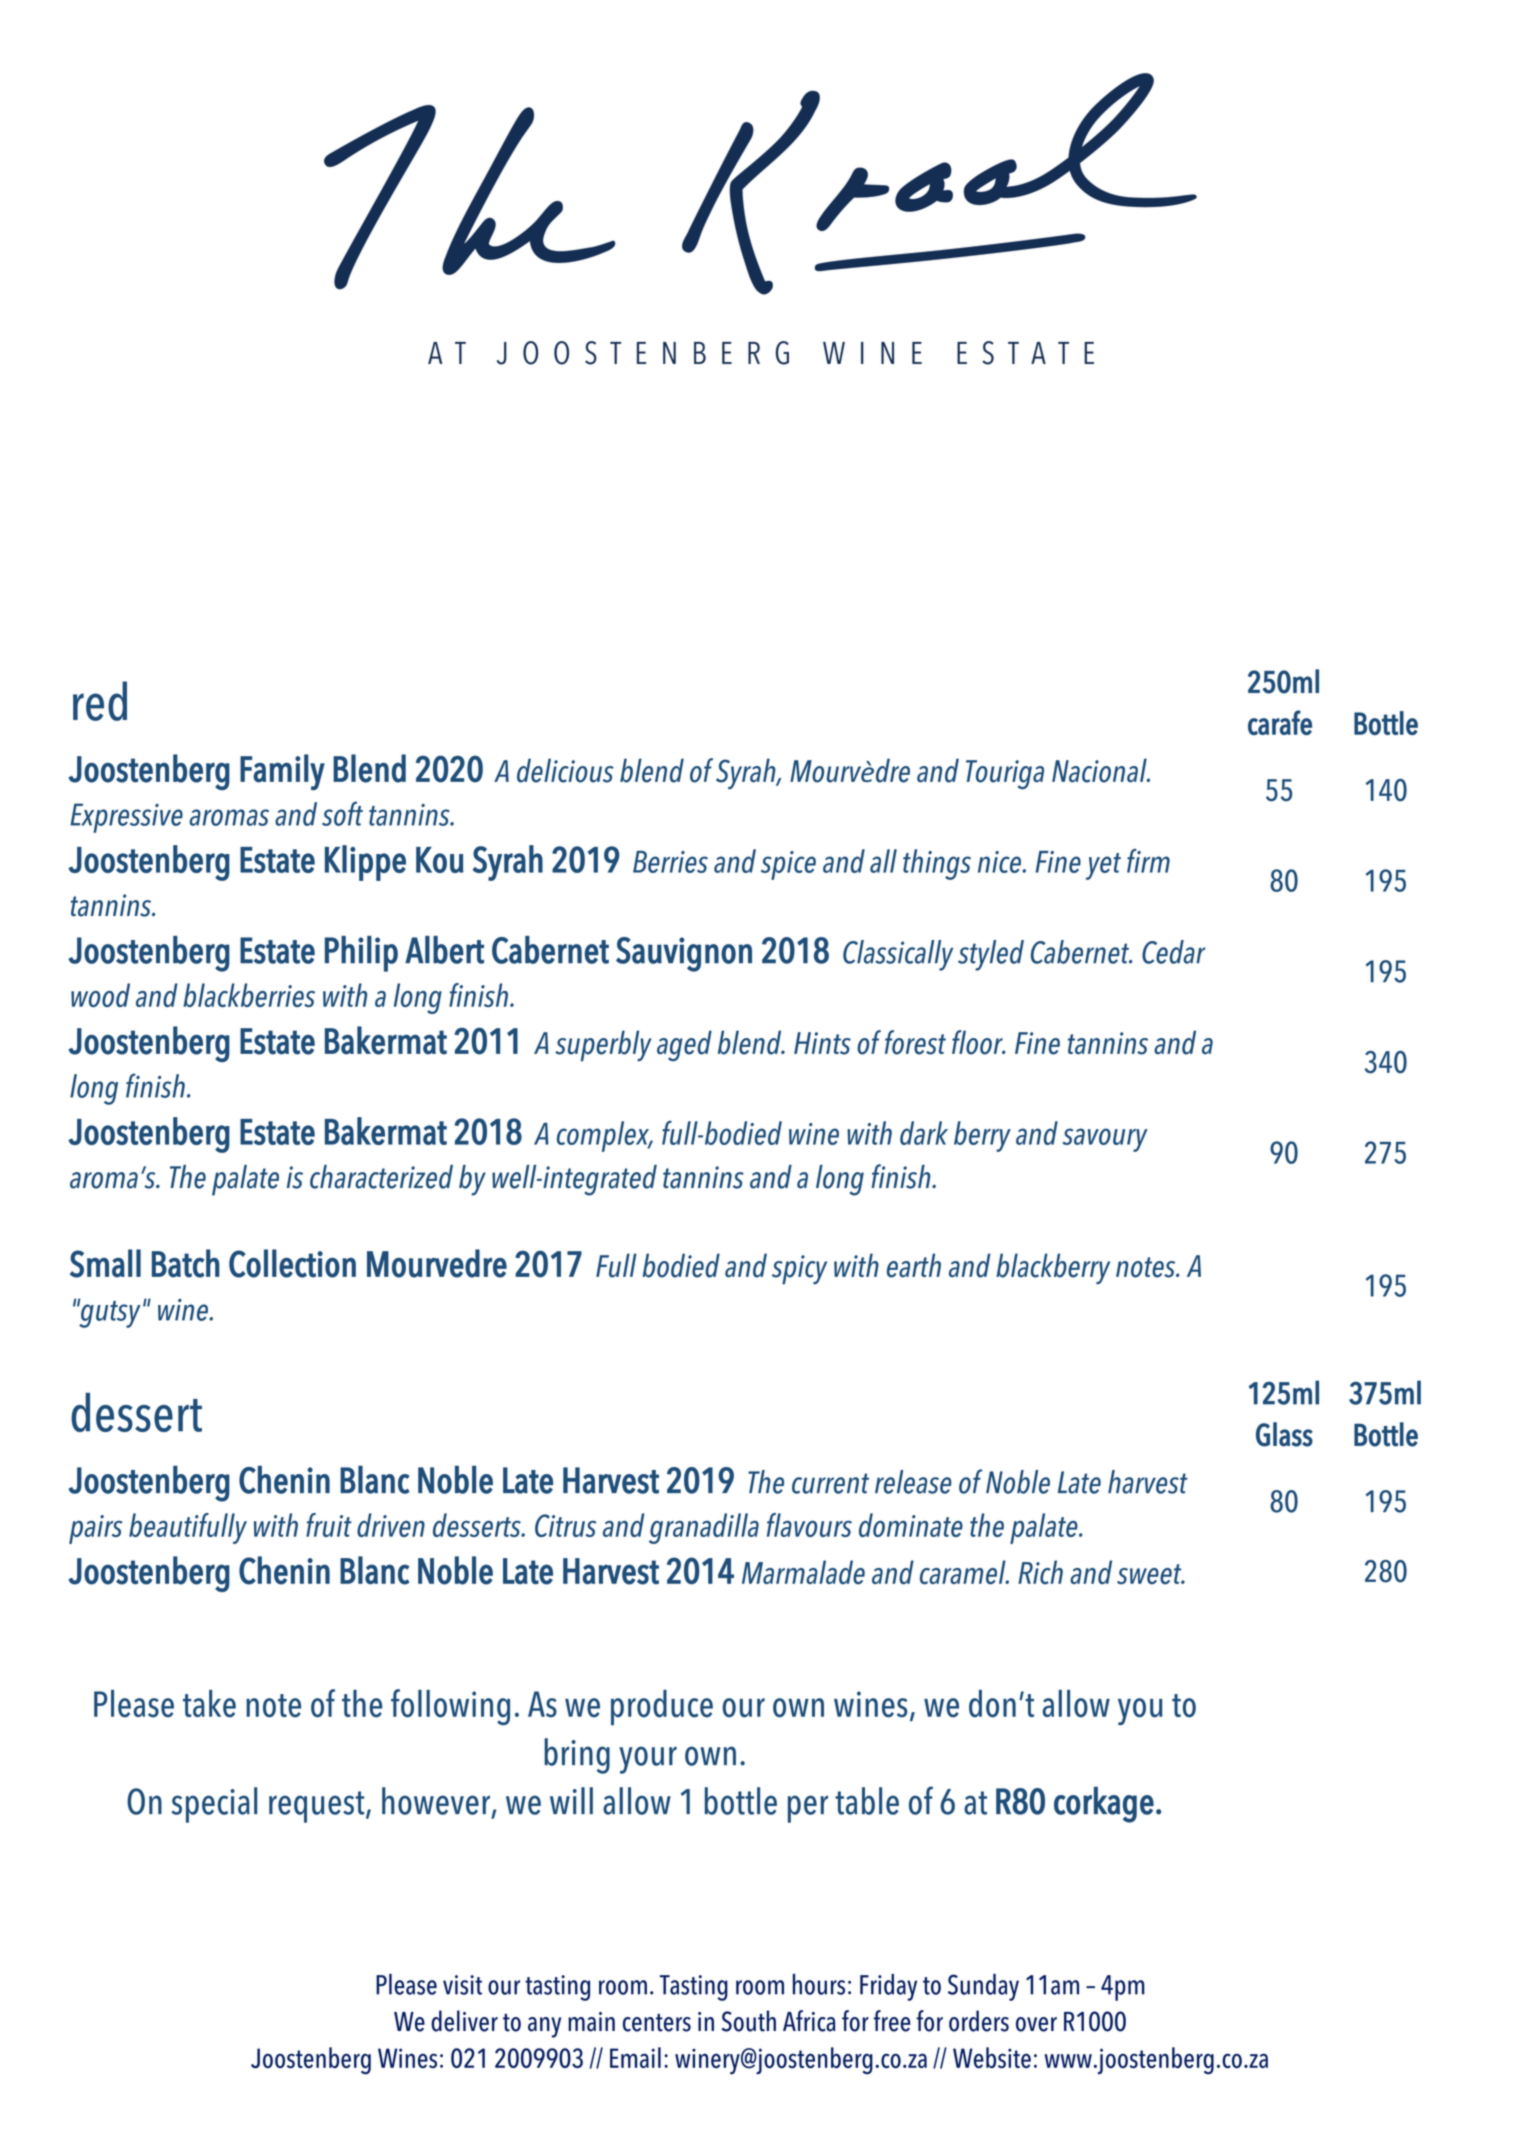 The width and height of the screenshot is (1519, 2149). I want to click on Family, so click(282, 772).
